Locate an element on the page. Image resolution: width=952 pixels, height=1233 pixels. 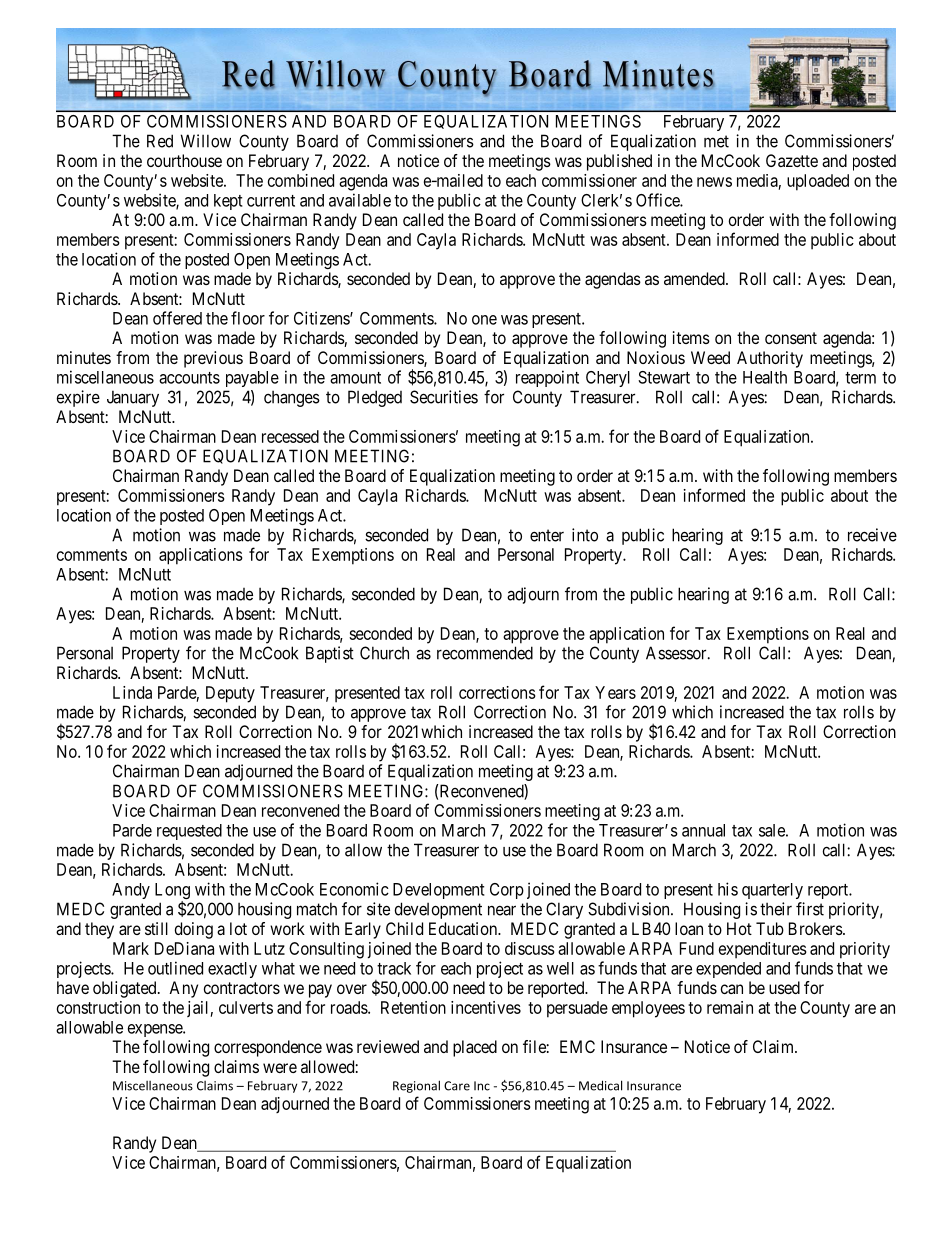
remain is located at coordinates (730, 1007).
